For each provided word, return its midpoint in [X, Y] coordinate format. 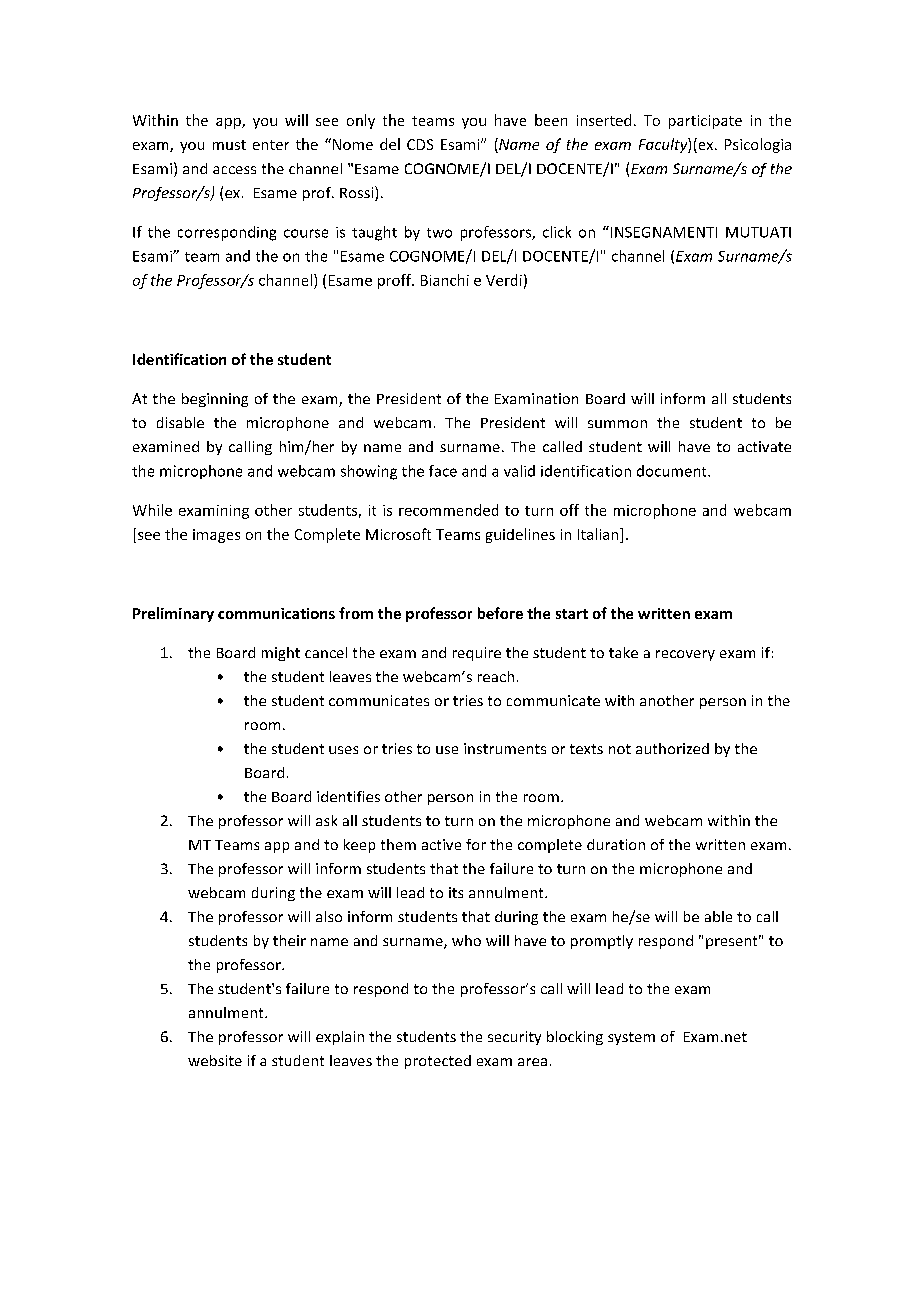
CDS [420, 144]
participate [705, 122]
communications [276, 613]
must [229, 145]
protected [438, 1062]
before [500, 613]
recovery [685, 655]
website [215, 1060]
